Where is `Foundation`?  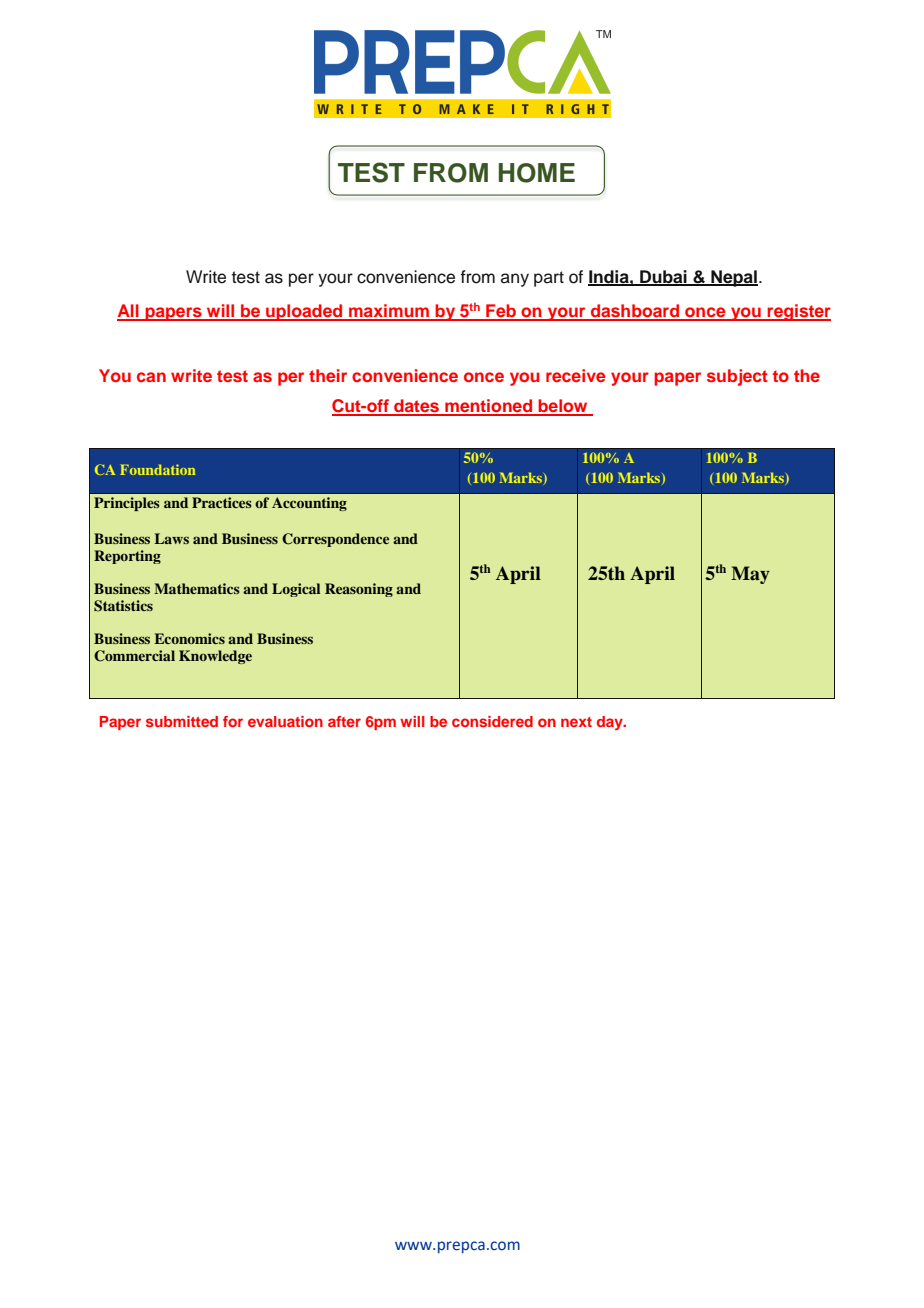 Foundation is located at coordinates (157, 469).
